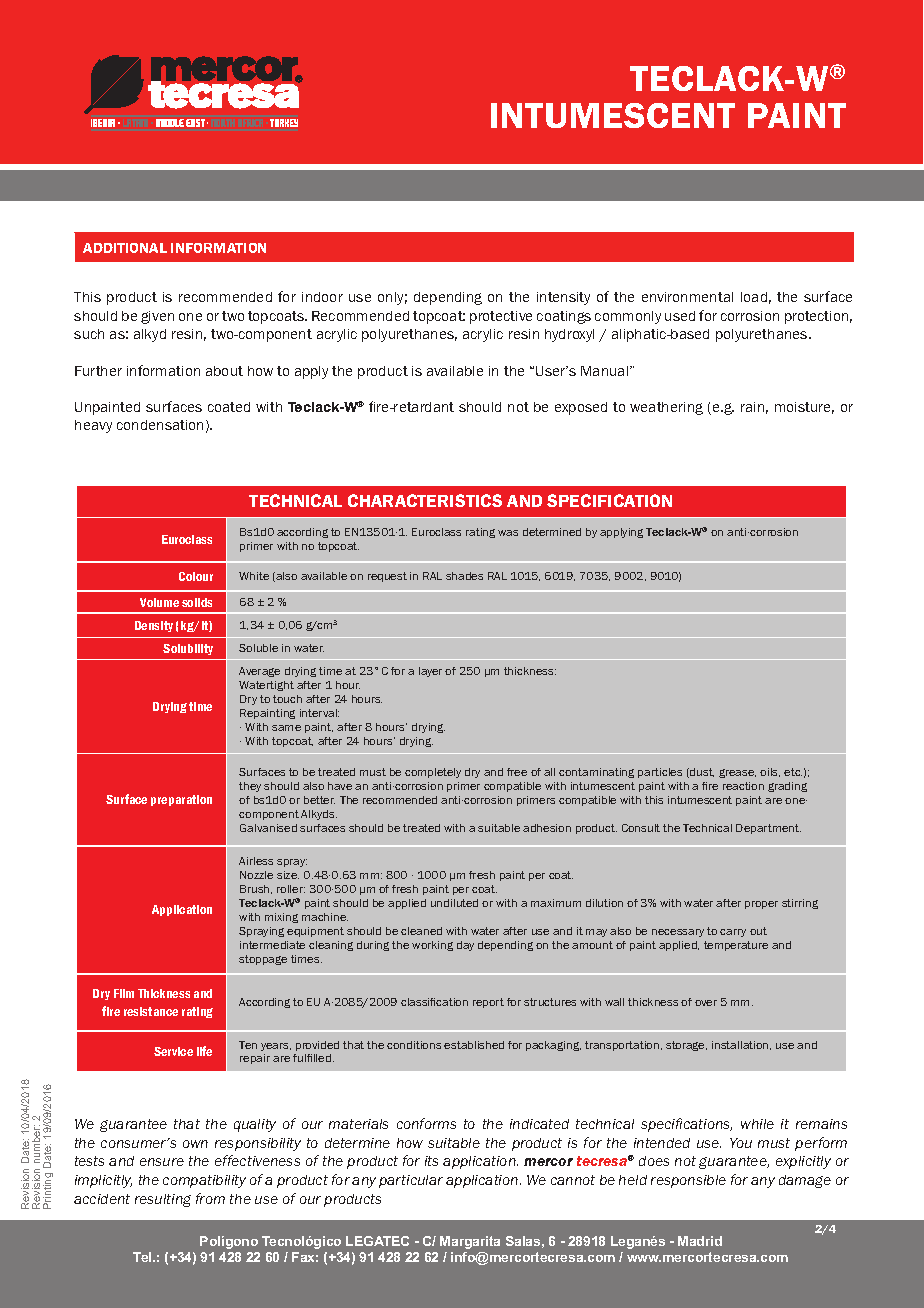 The height and width of the document is (1308, 924). I want to click on Margarita, so click(470, 1242).
